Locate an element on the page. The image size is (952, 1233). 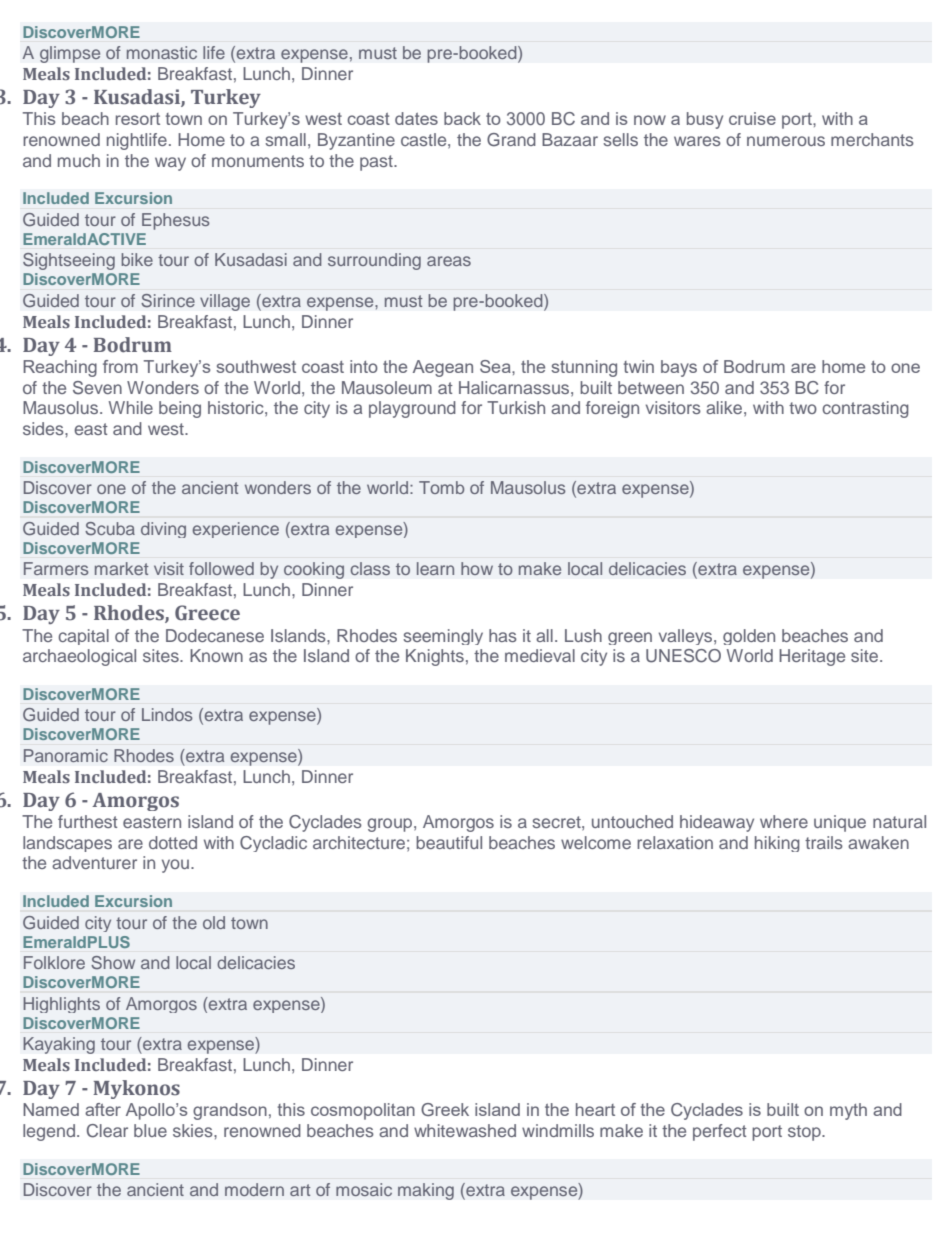
Turkish is located at coordinates (516, 407).
